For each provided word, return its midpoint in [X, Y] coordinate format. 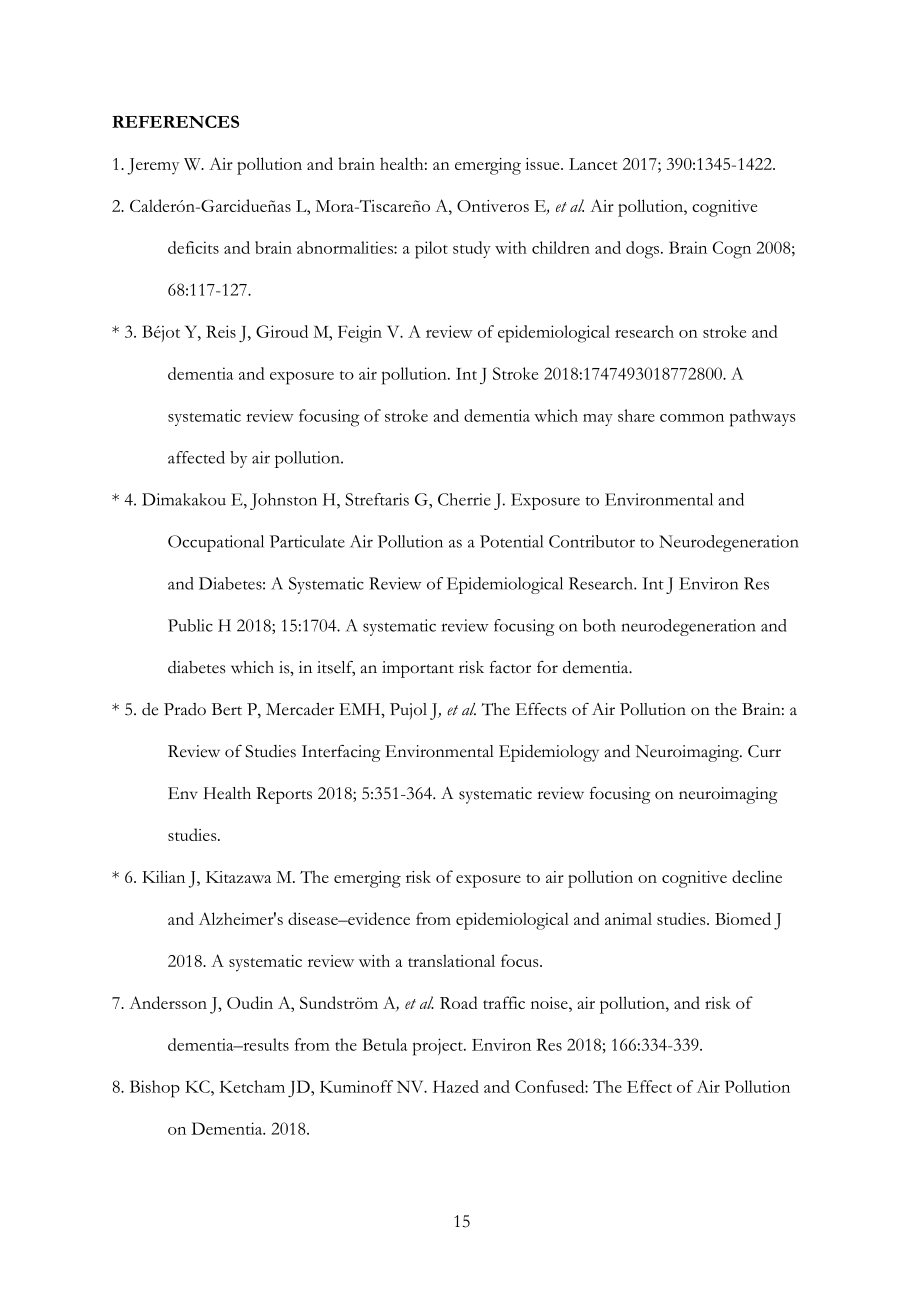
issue [543, 164]
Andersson [168, 1002]
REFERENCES [175, 121]
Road [459, 1002]
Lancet [593, 164]
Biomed [743, 918]
